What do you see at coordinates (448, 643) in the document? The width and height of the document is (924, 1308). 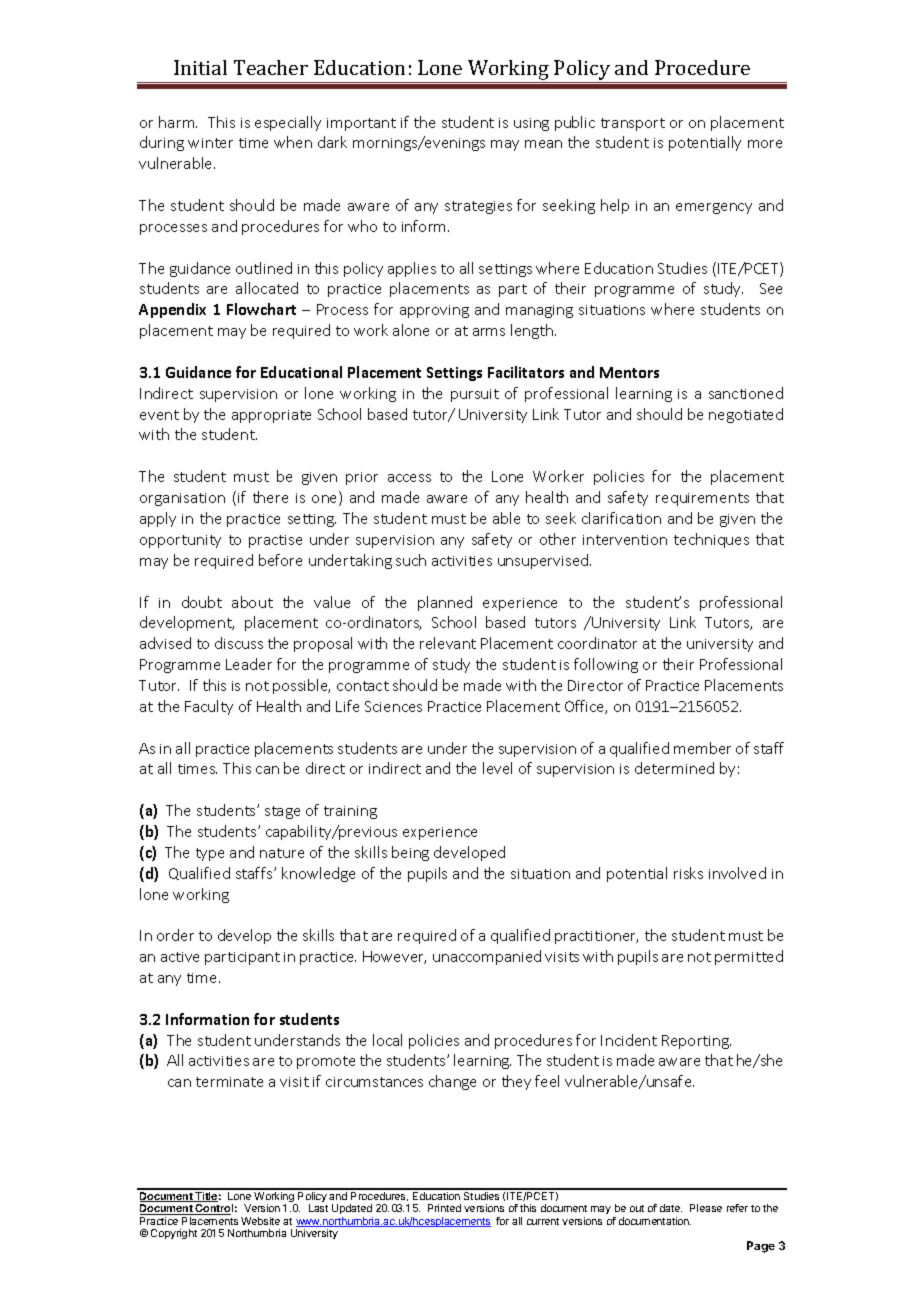 I see `relevant` at bounding box center [448, 643].
